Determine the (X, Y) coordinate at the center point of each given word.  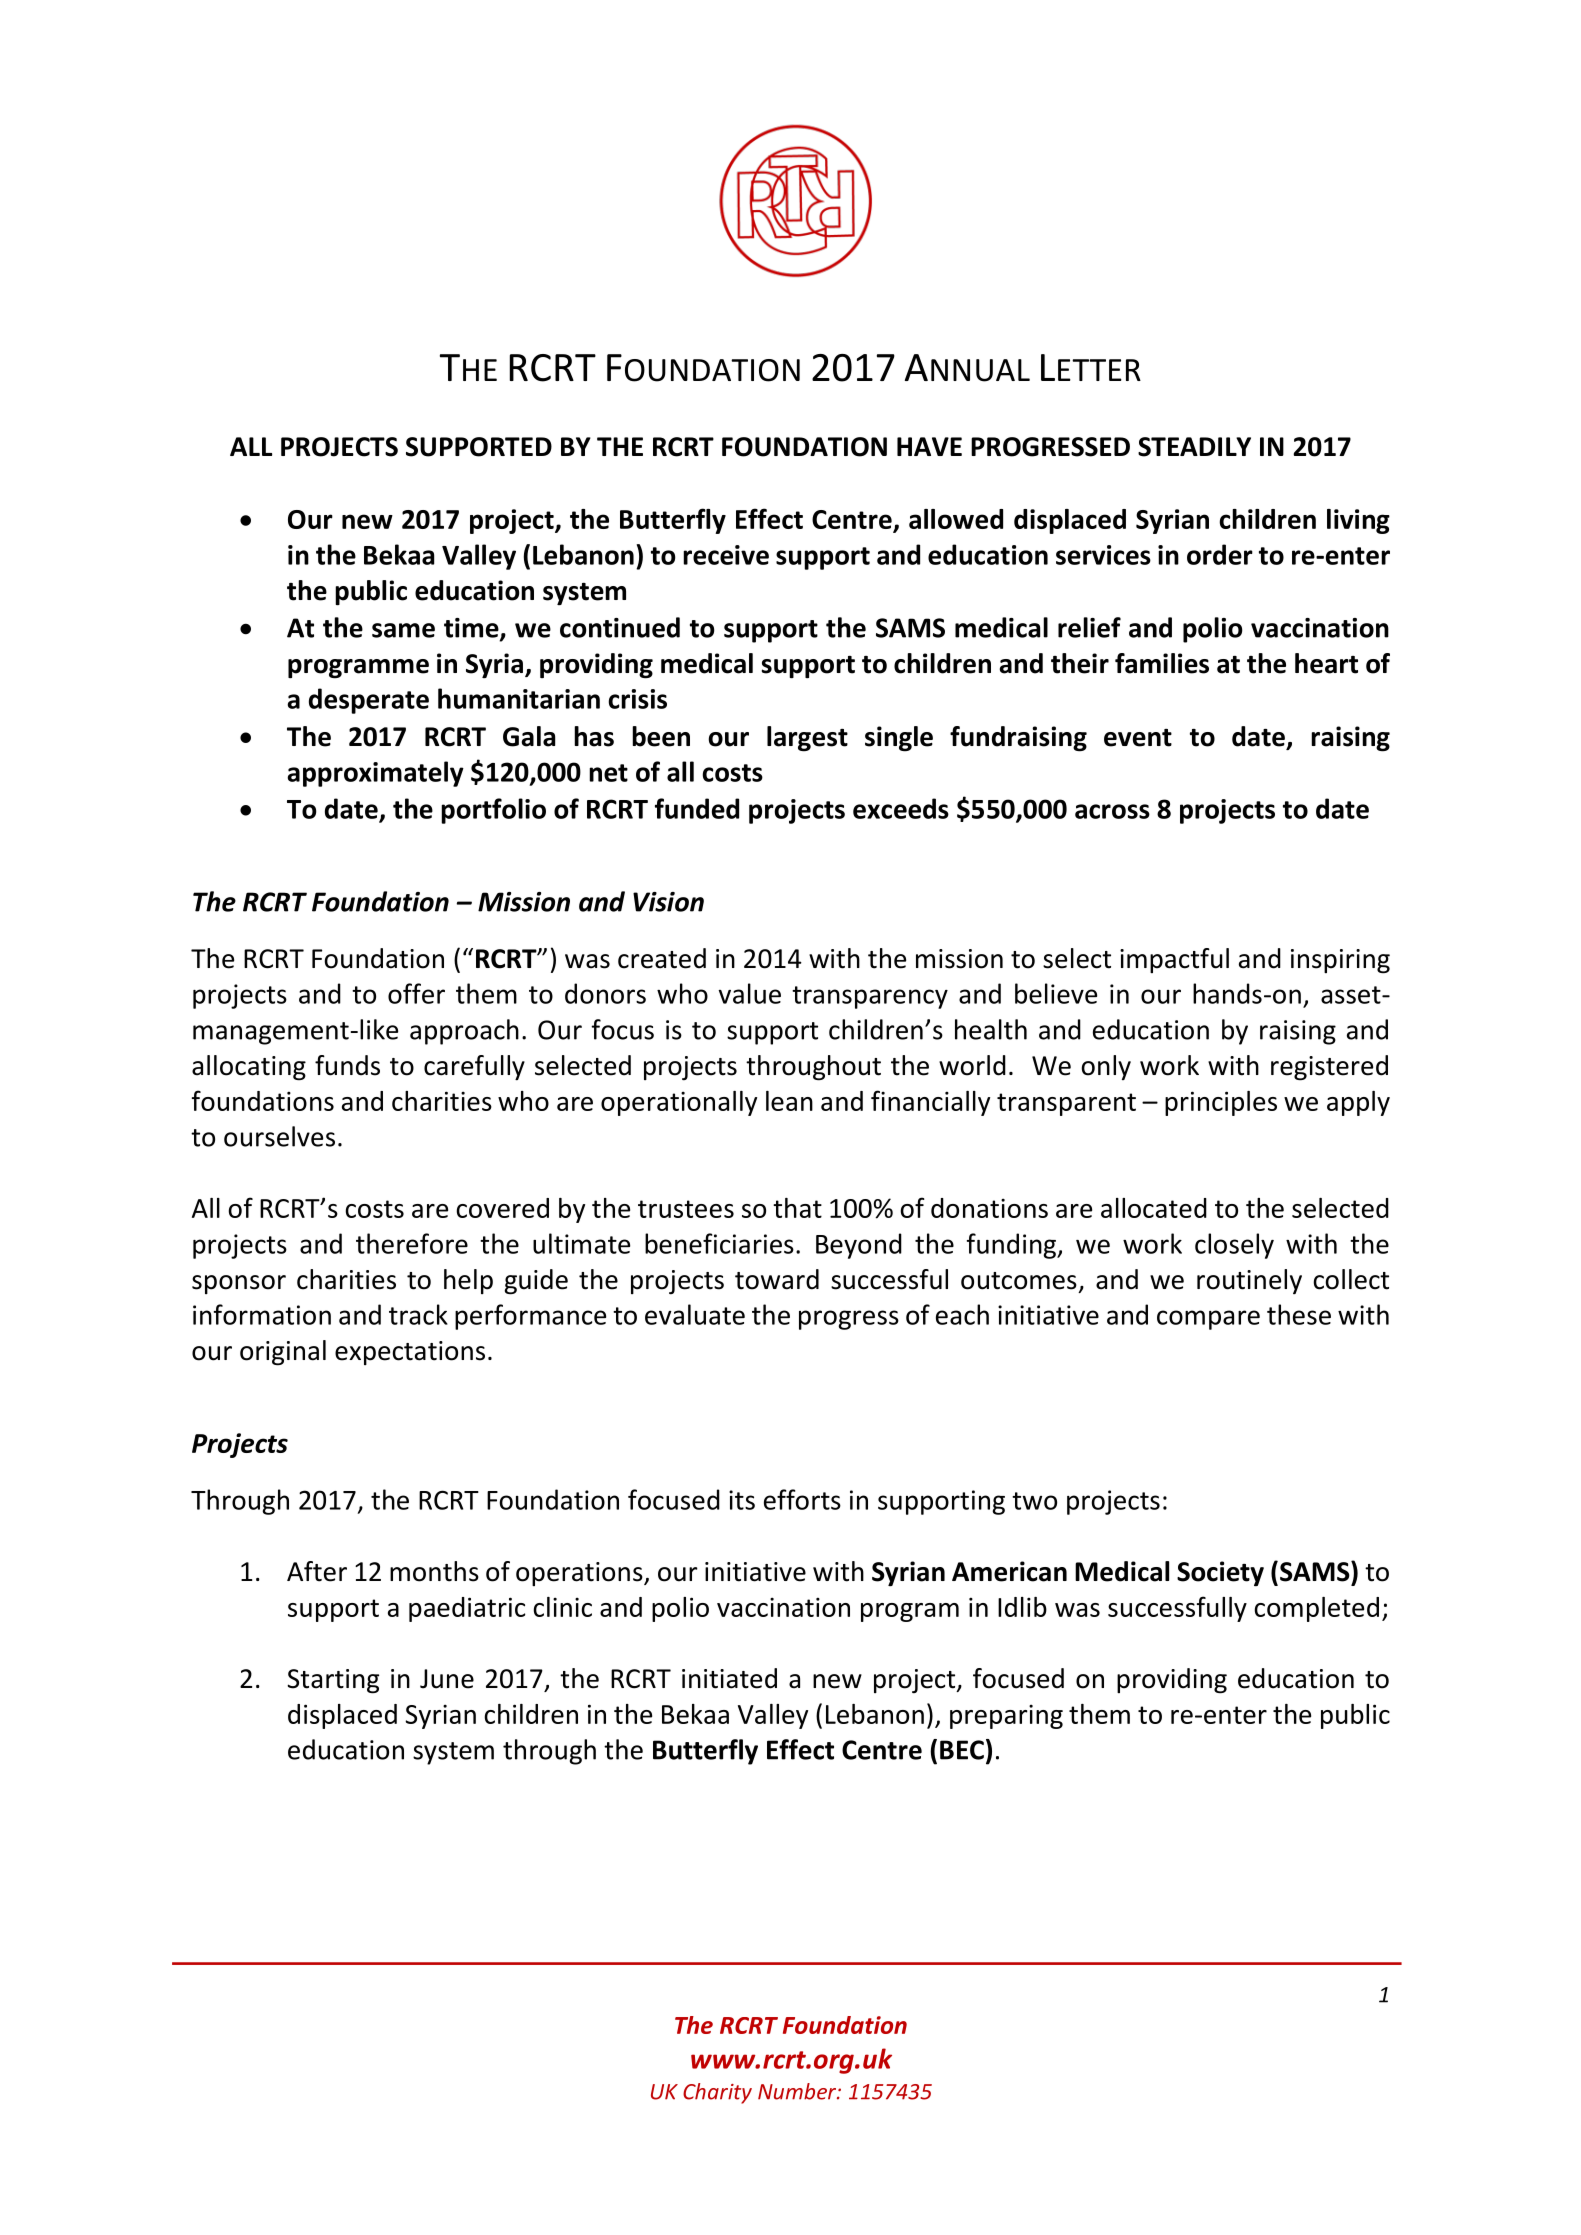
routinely (1249, 1281)
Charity (717, 2093)
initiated (729, 1678)
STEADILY (1194, 447)
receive (726, 555)
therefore (412, 1243)
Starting (333, 1681)
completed (1316, 1609)
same (403, 630)
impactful (1174, 960)
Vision (668, 902)
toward (777, 1279)
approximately (375, 774)
